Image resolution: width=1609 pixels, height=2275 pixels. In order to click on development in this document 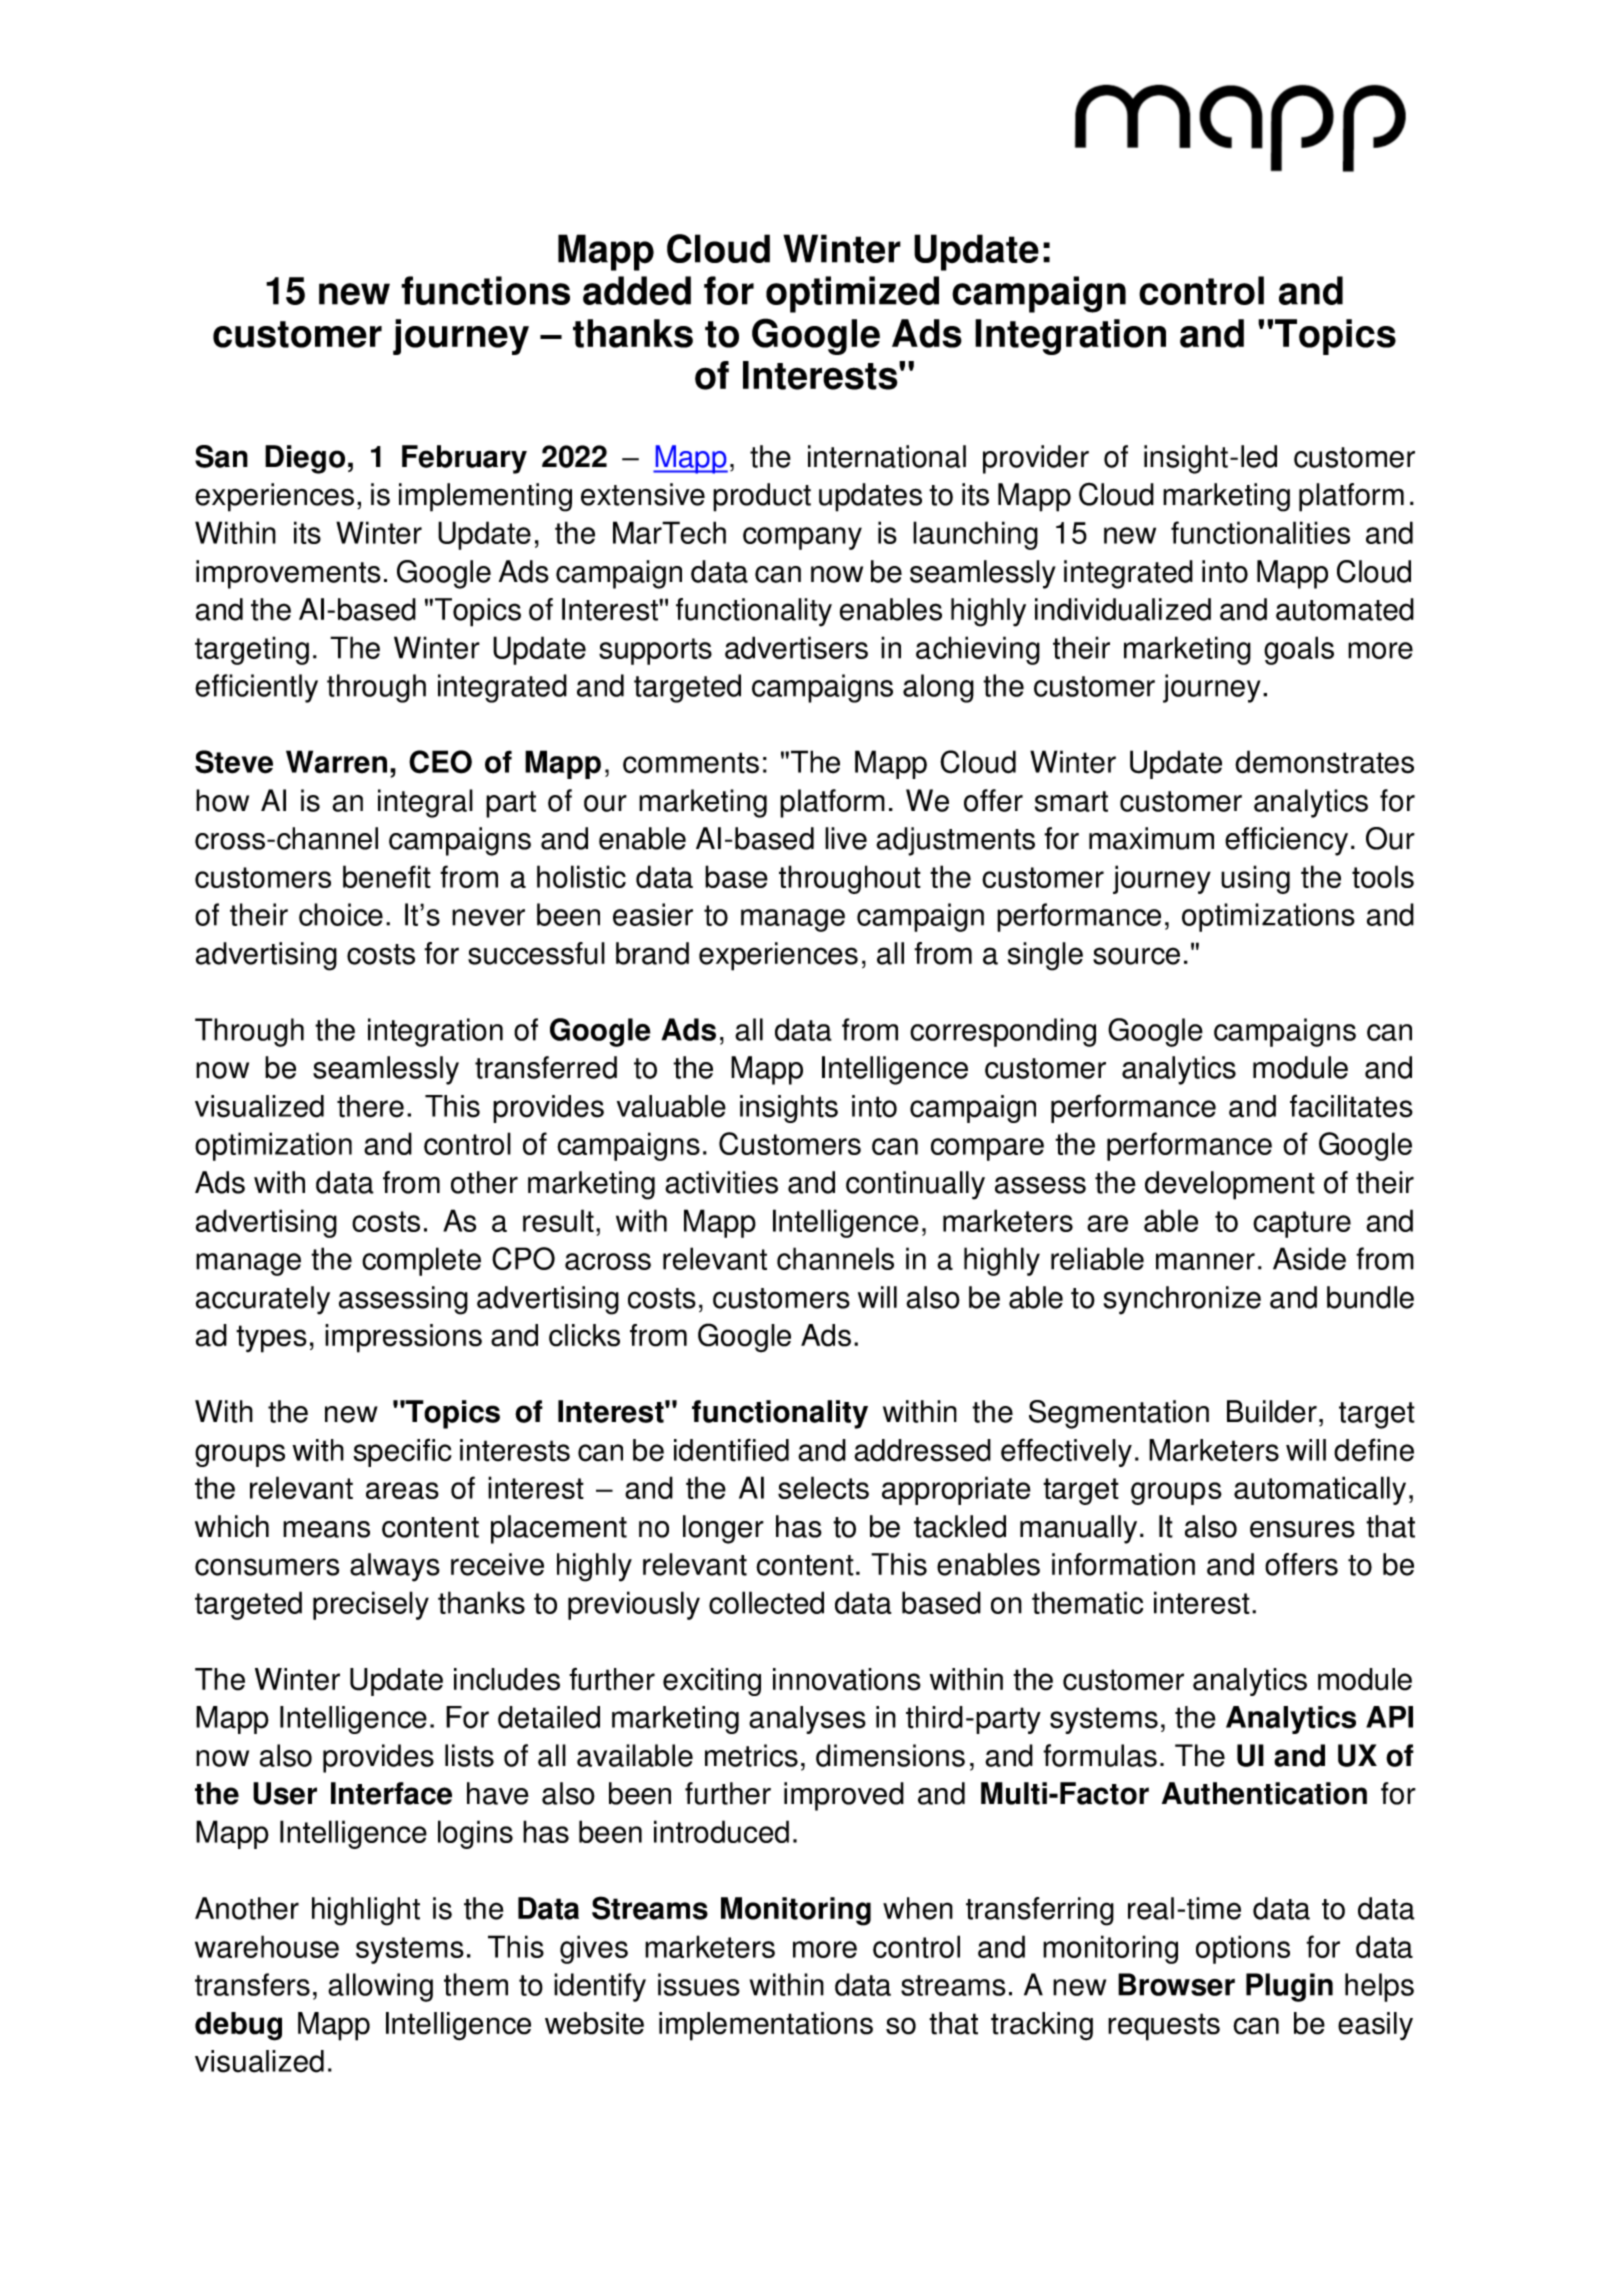, I will do `click(1230, 1185)`.
